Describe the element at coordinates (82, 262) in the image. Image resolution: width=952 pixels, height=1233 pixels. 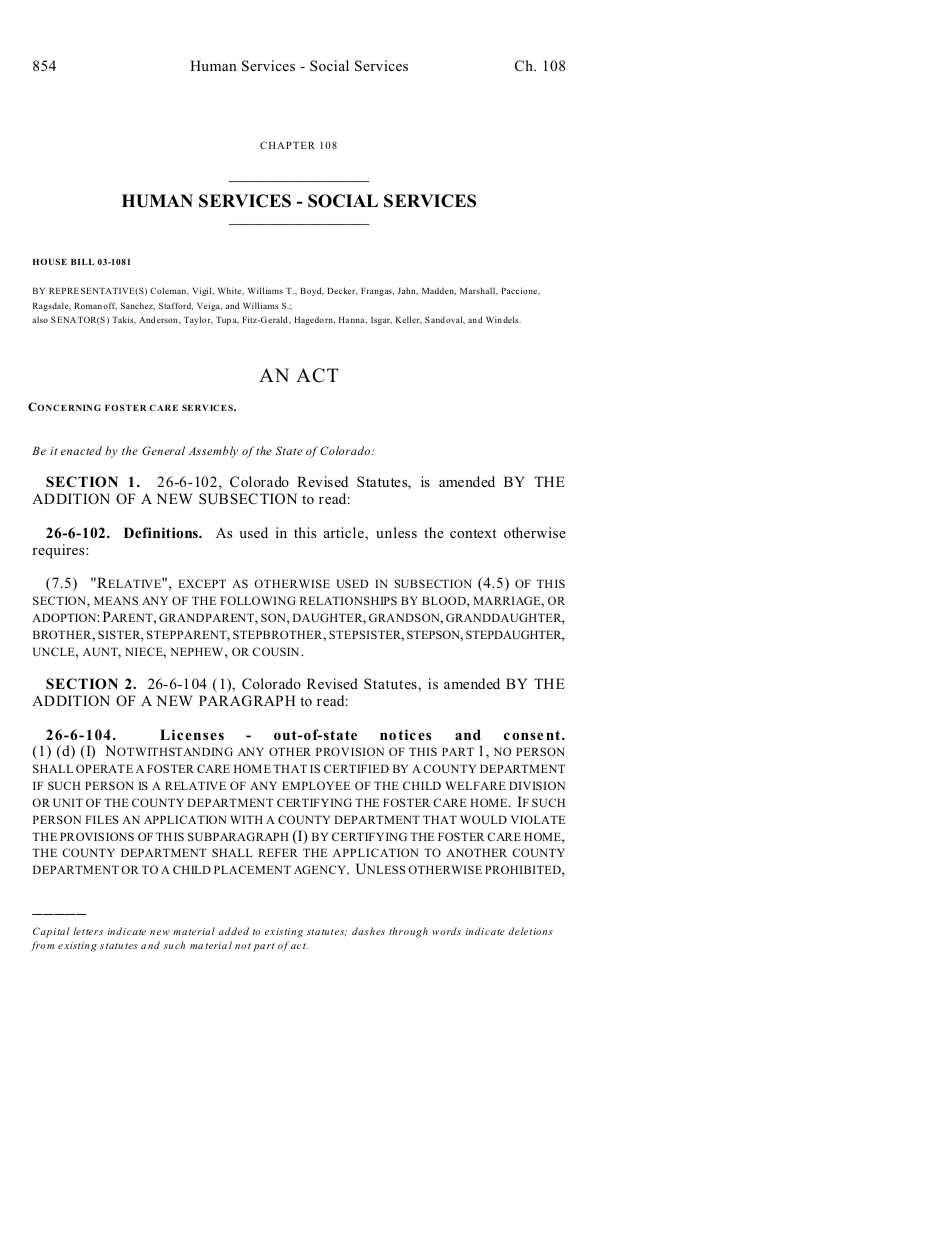
I see `BILL` at that location.
